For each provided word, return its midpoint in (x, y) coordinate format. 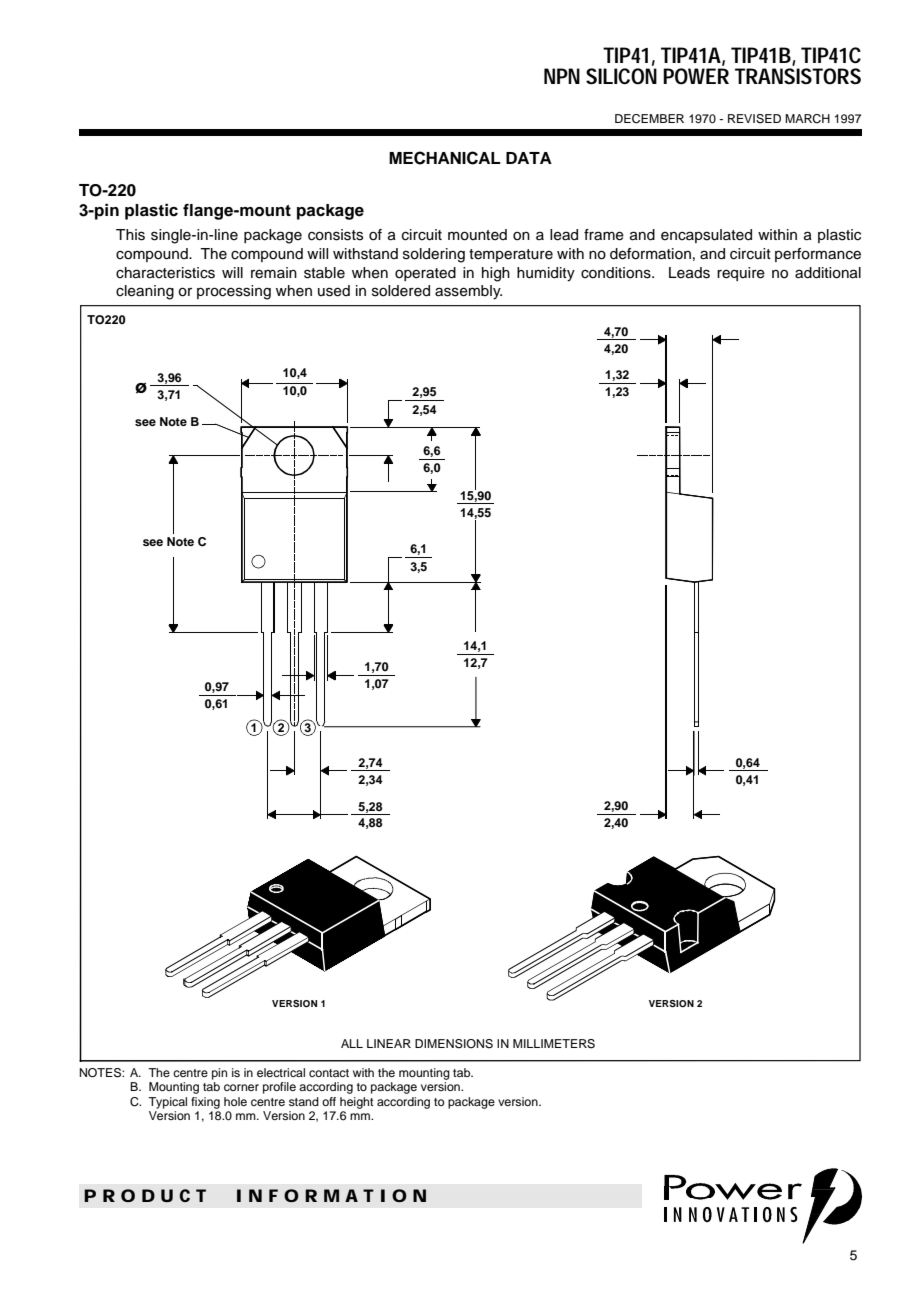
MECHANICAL (445, 158)
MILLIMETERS (554, 1044)
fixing (205, 1103)
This (130, 235)
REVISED (754, 119)
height (357, 1103)
